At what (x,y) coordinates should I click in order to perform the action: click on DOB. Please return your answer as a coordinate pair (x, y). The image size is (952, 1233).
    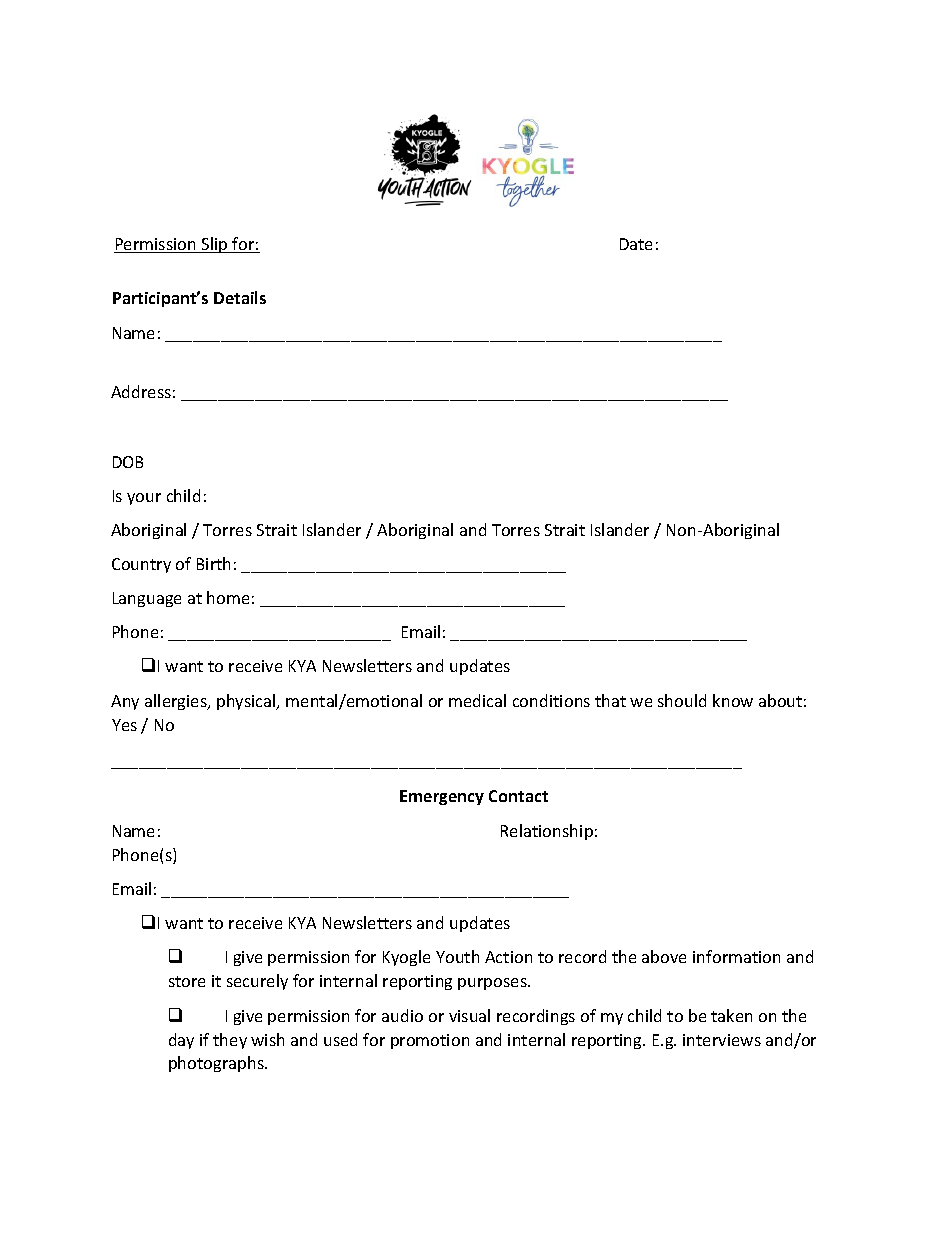
    Looking at the image, I should click on (128, 462).
